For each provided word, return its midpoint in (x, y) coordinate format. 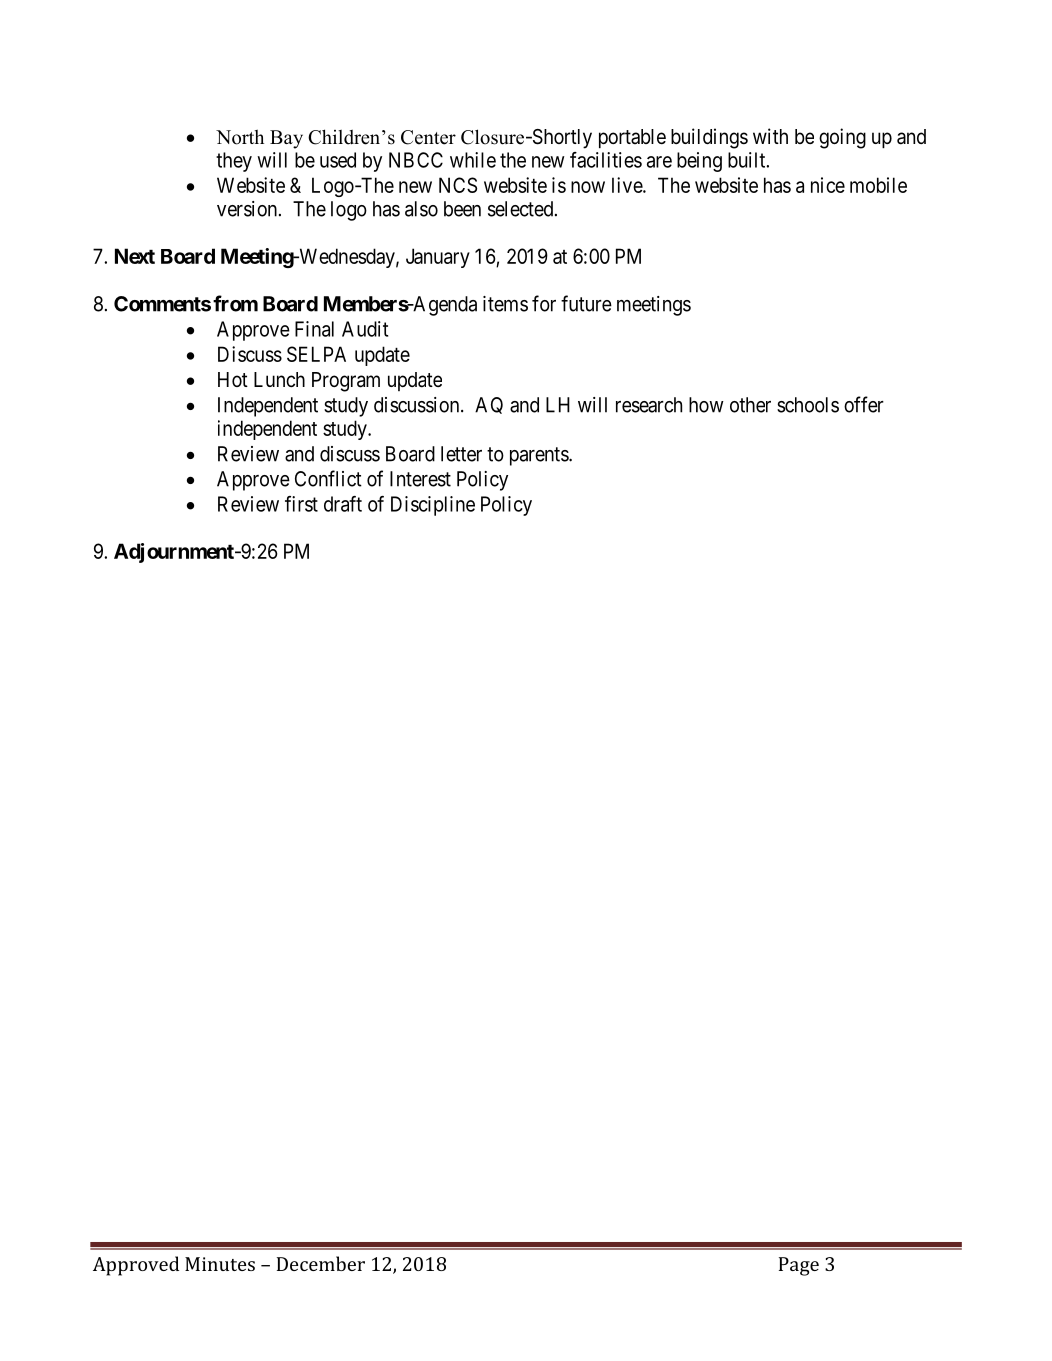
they (234, 162)
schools (808, 405)
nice (828, 185)
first (301, 504)
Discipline (433, 506)
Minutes (220, 1264)
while (473, 160)
